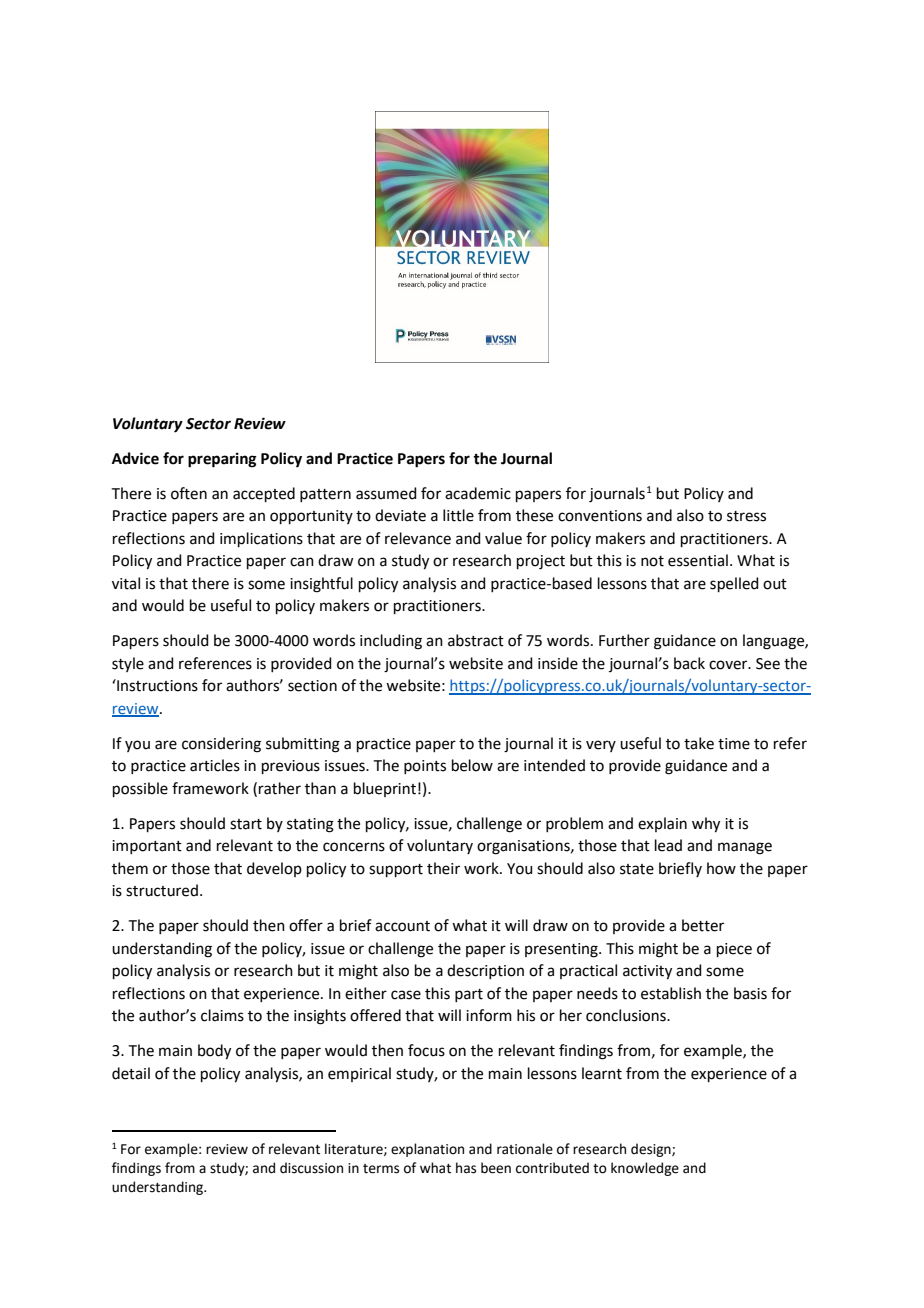  I want to click on discussion, so click(311, 1168).
